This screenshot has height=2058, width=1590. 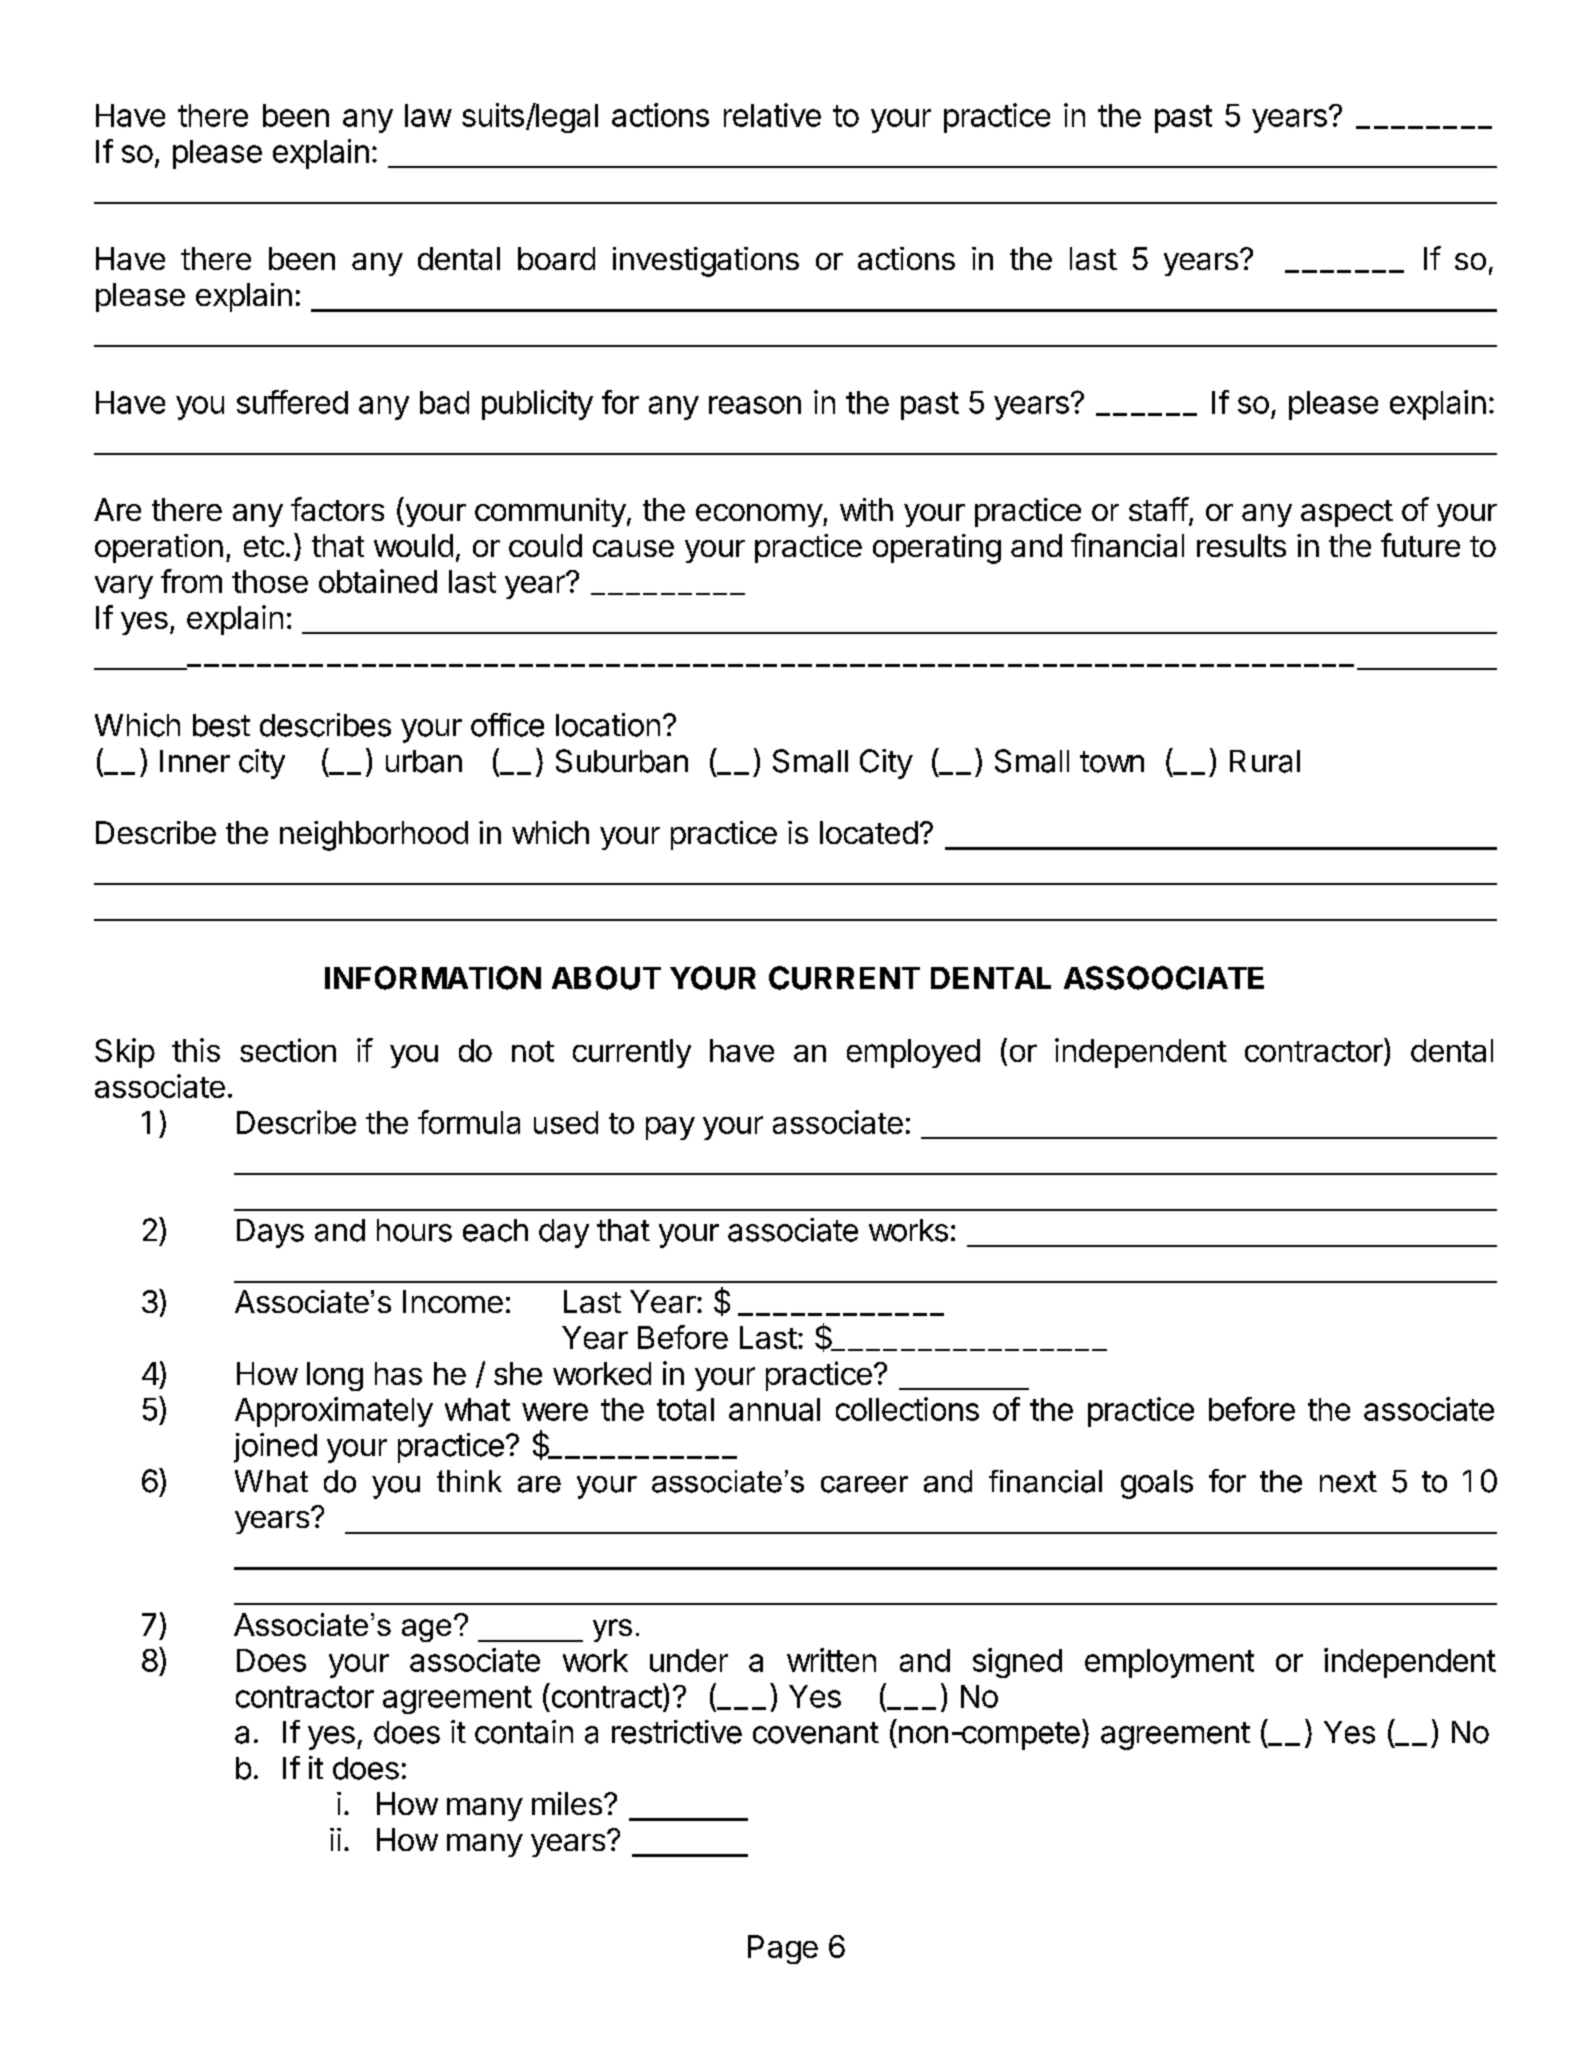 What do you see at coordinates (428, 115) in the screenshot?
I see `law` at bounding box center [428, 115].
